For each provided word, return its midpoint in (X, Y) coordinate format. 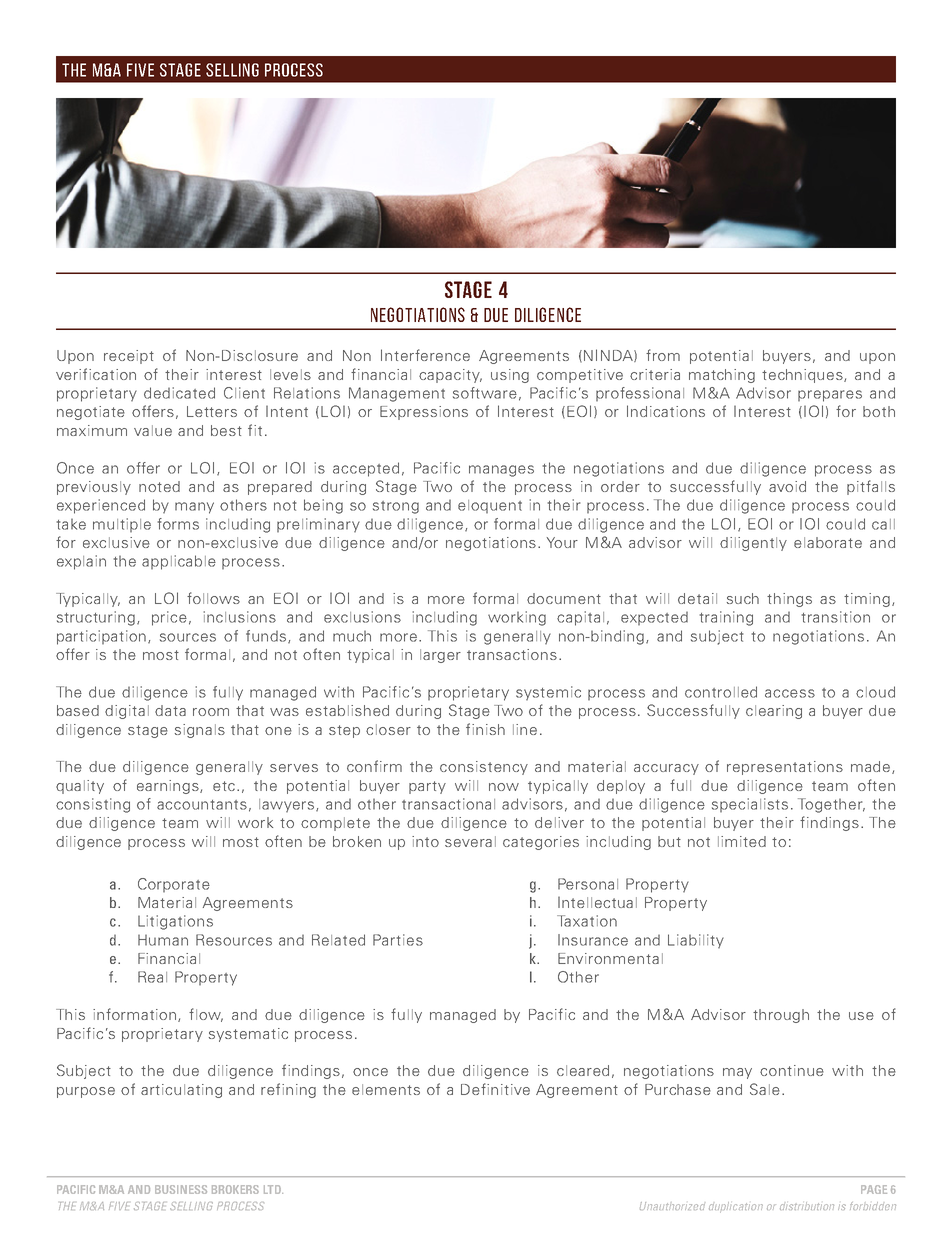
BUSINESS (181, 1189)
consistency (484, 768)
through (781, 1016)
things (789, 600)
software (485, 393)
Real (152, 977)
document (564, 598)
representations (785, 768)
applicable (179, 562)
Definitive (495, 1089)
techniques (803, 376)
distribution (807, 1206)
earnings (169, 787)
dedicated (179, 393)
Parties (398, 940)
